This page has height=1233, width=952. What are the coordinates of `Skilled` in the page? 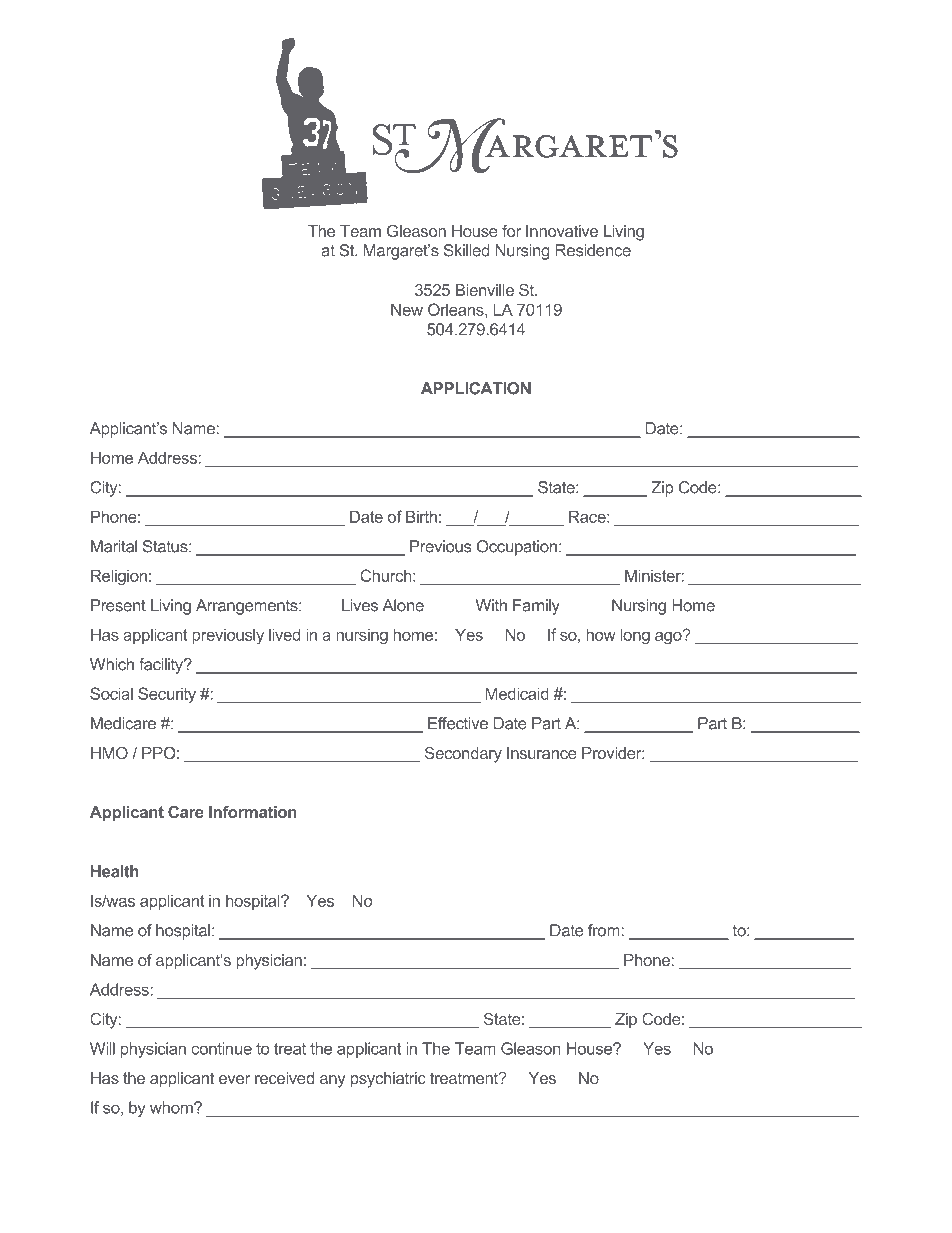 It's located at (466, 250).
